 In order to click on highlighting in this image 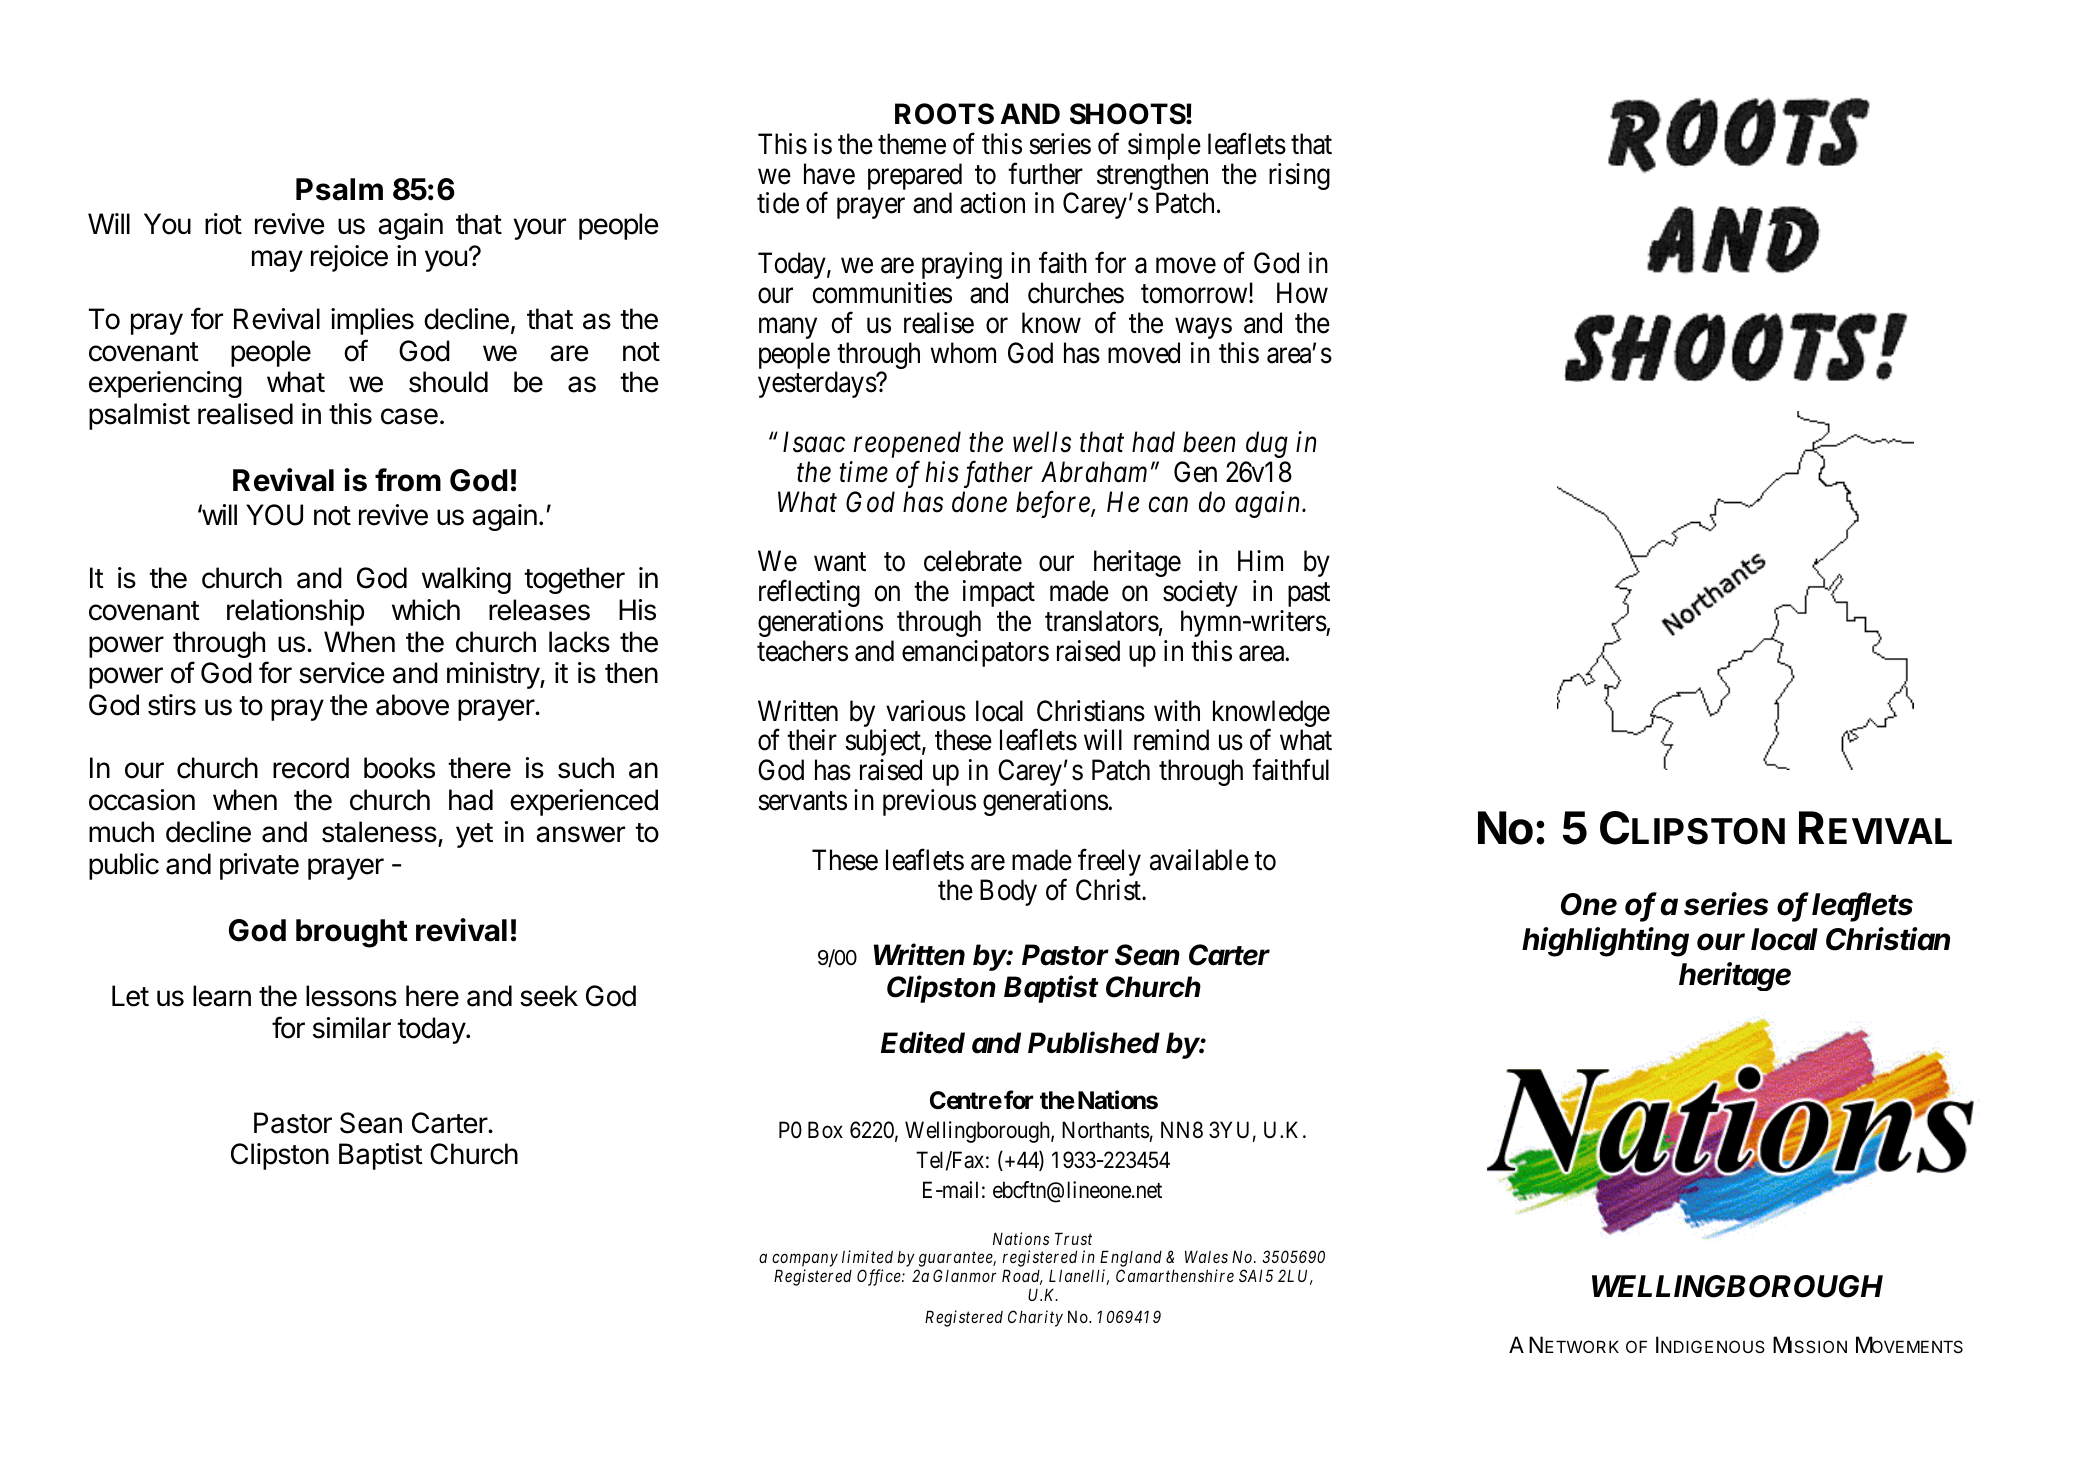, I will do `click(1605, 942)`.
